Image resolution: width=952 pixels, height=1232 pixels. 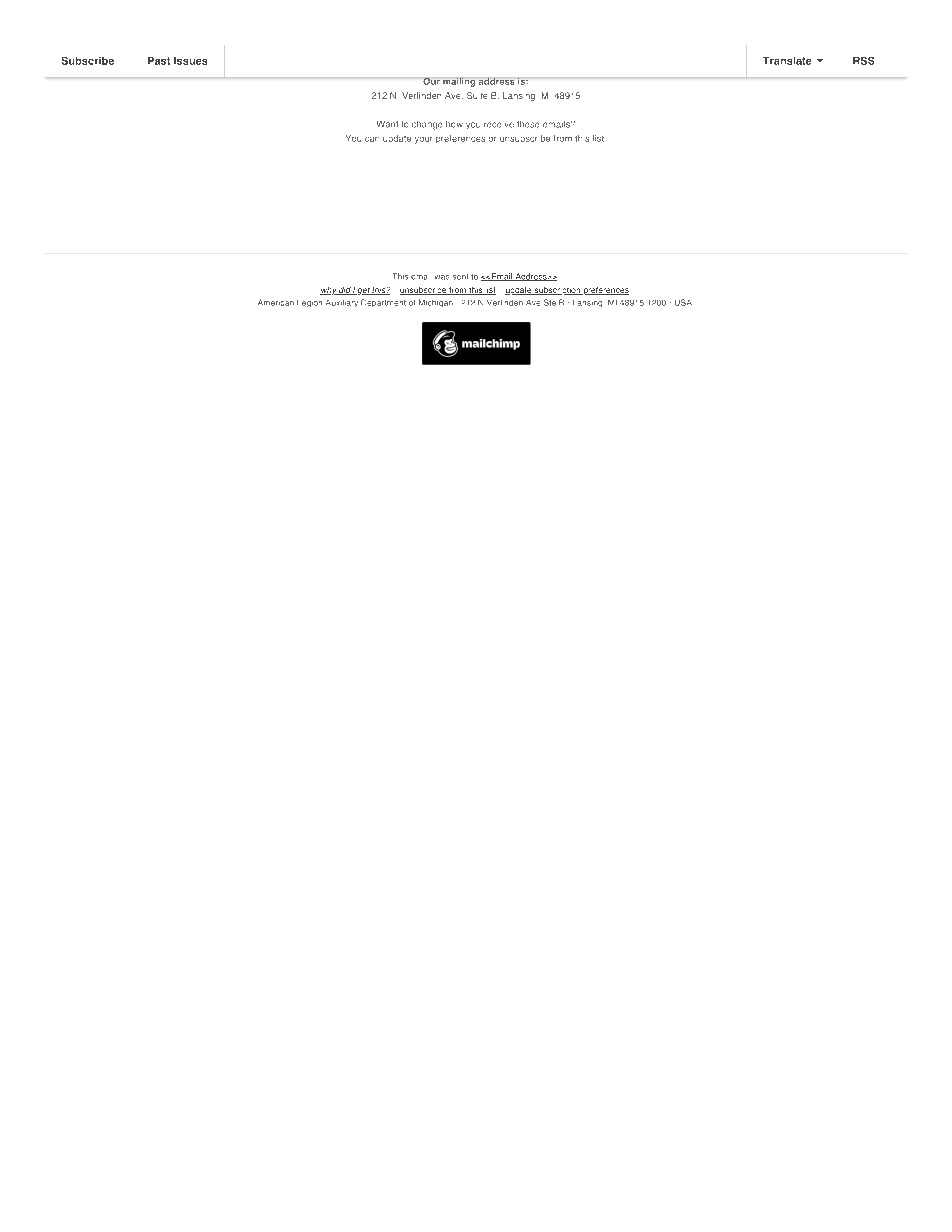 What do you see at coordinates (460, 277) in the screenshot?
I see `sent` at bounding box center [460, 277].
